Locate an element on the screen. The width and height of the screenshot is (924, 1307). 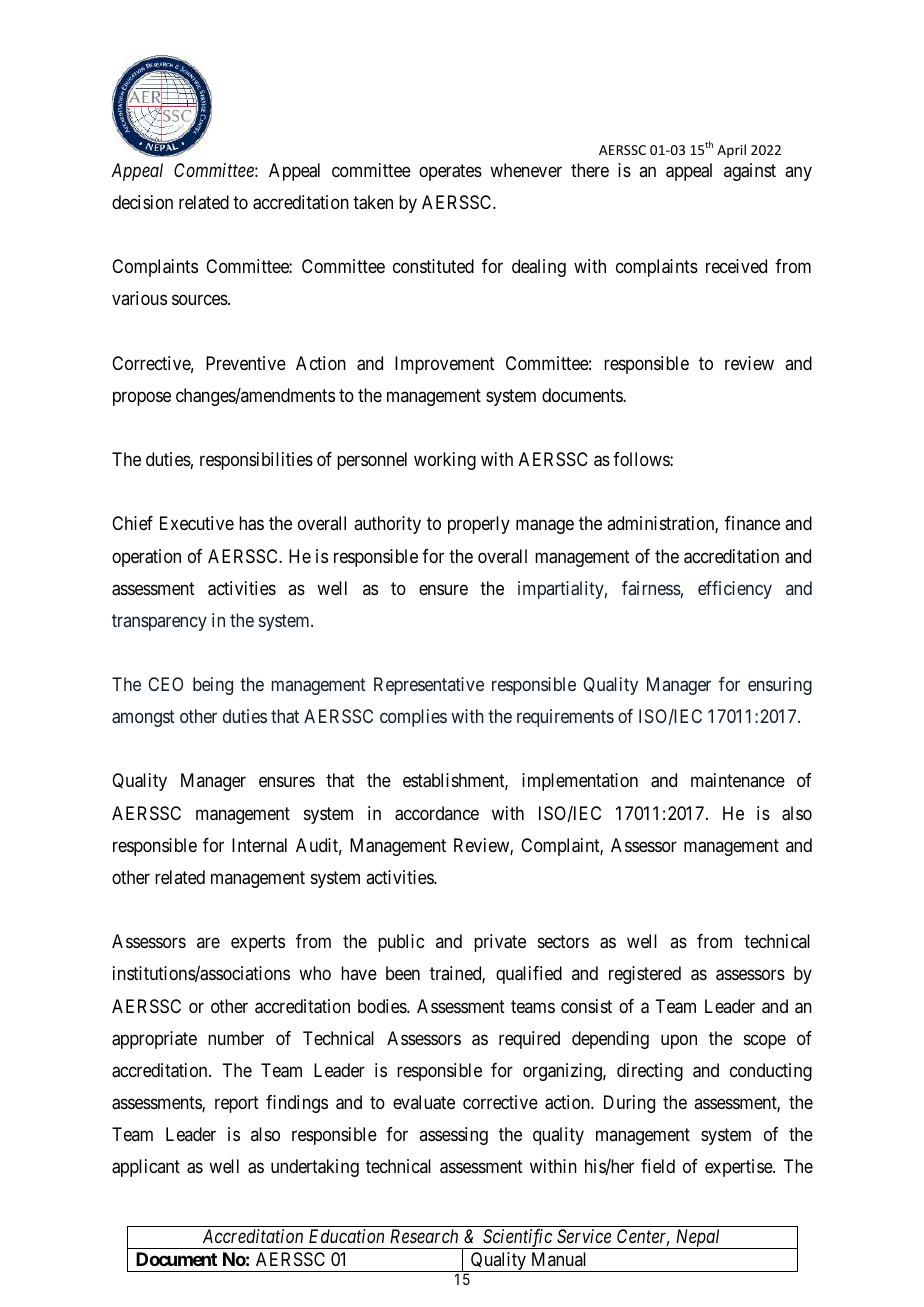
responsibilities is located at coordinates (256, 461).
